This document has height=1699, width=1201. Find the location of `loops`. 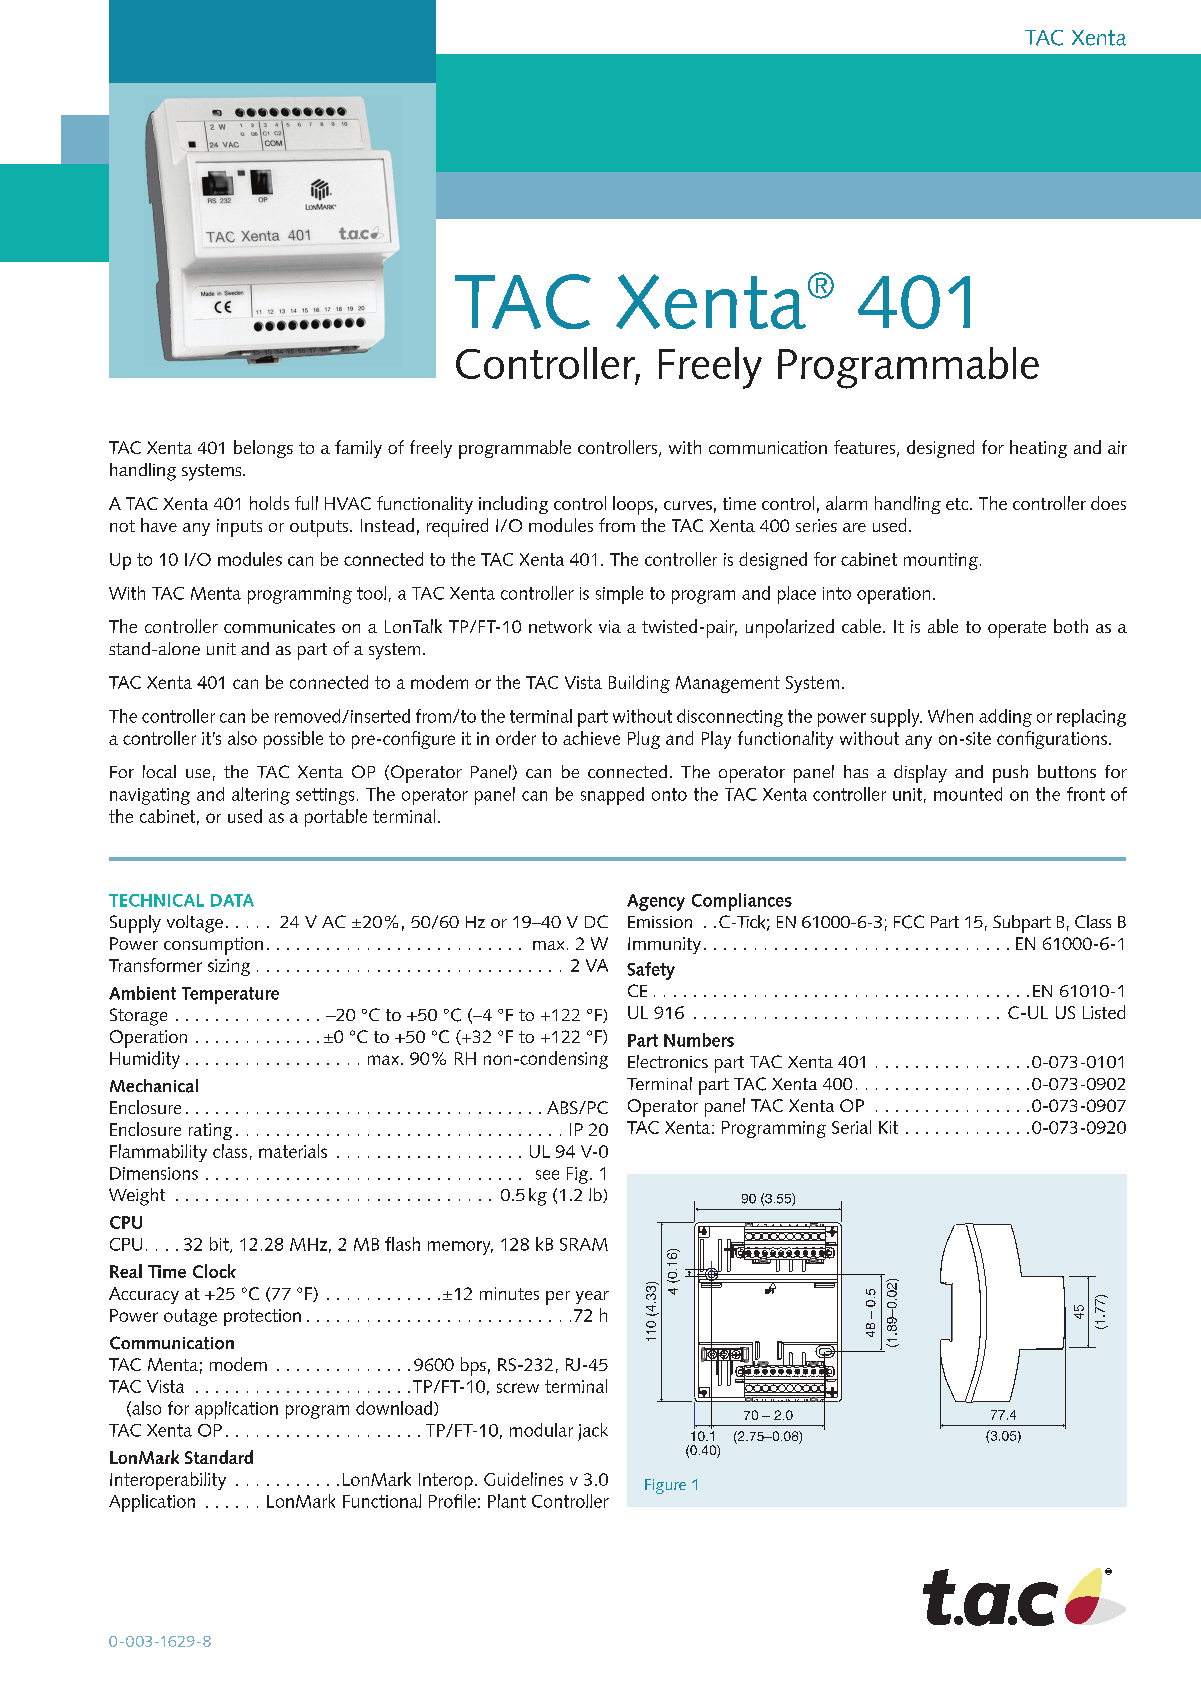

loops is located at coordinates (633, 505).
